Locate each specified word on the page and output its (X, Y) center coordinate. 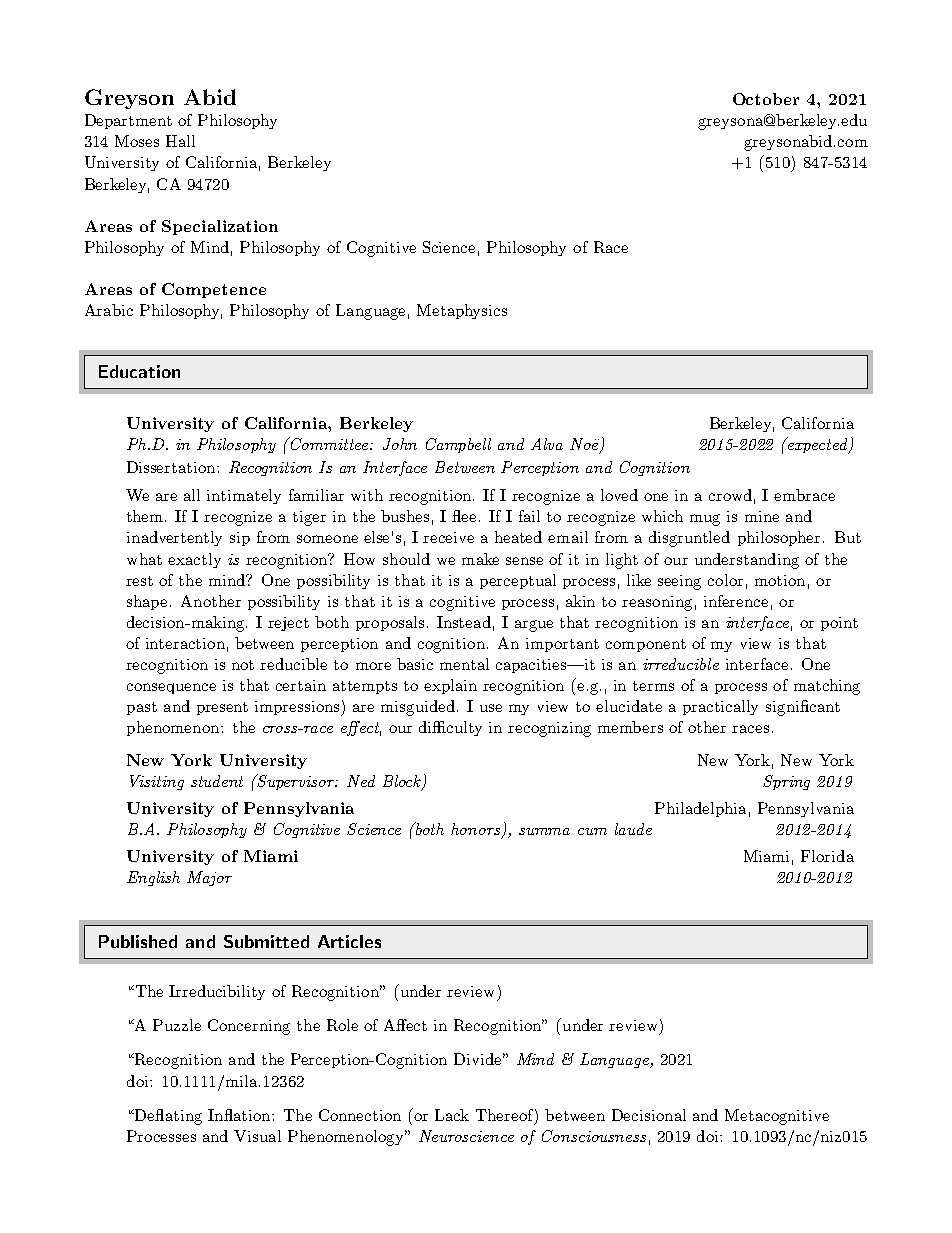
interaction (185, 643)
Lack (452, 1115)
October (766, 99)
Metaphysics (462, 311)
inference (736, 601)
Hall (180, 141)
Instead (464, 622)
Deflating (167, 1117)
